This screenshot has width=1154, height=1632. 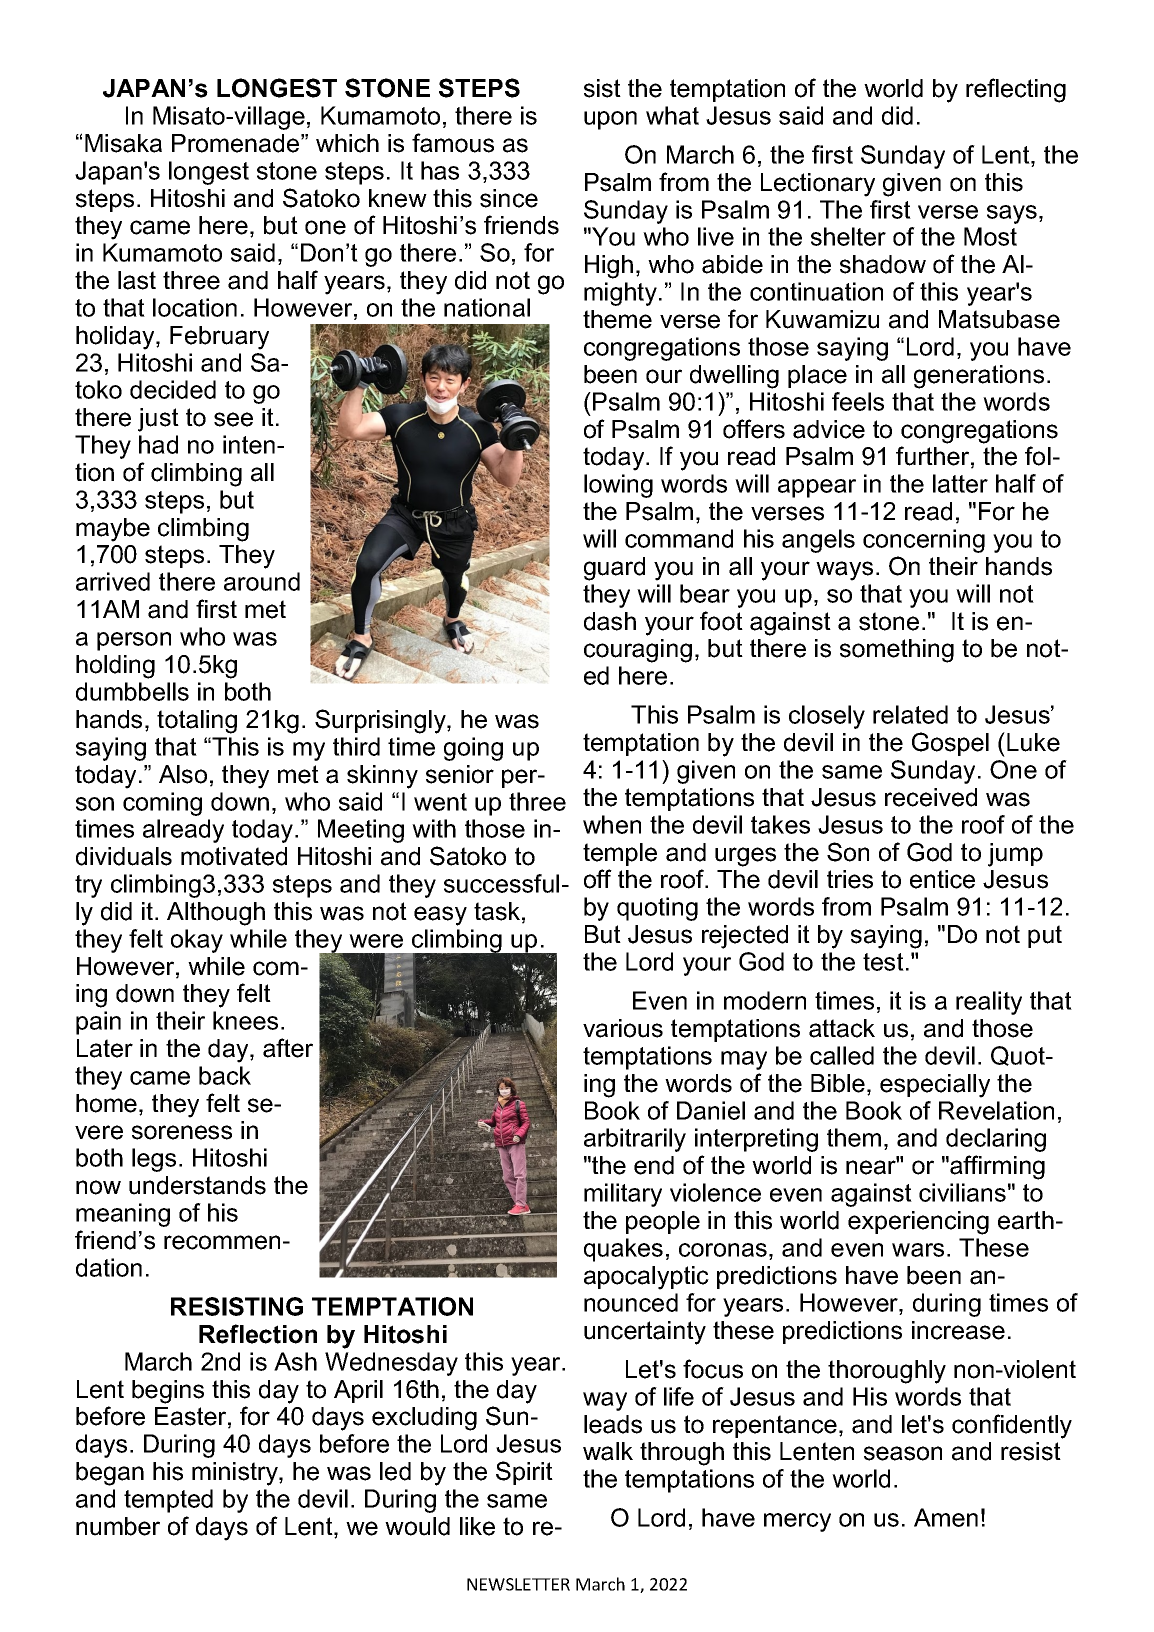 I want to click on when, so click(x=612, y=824).
